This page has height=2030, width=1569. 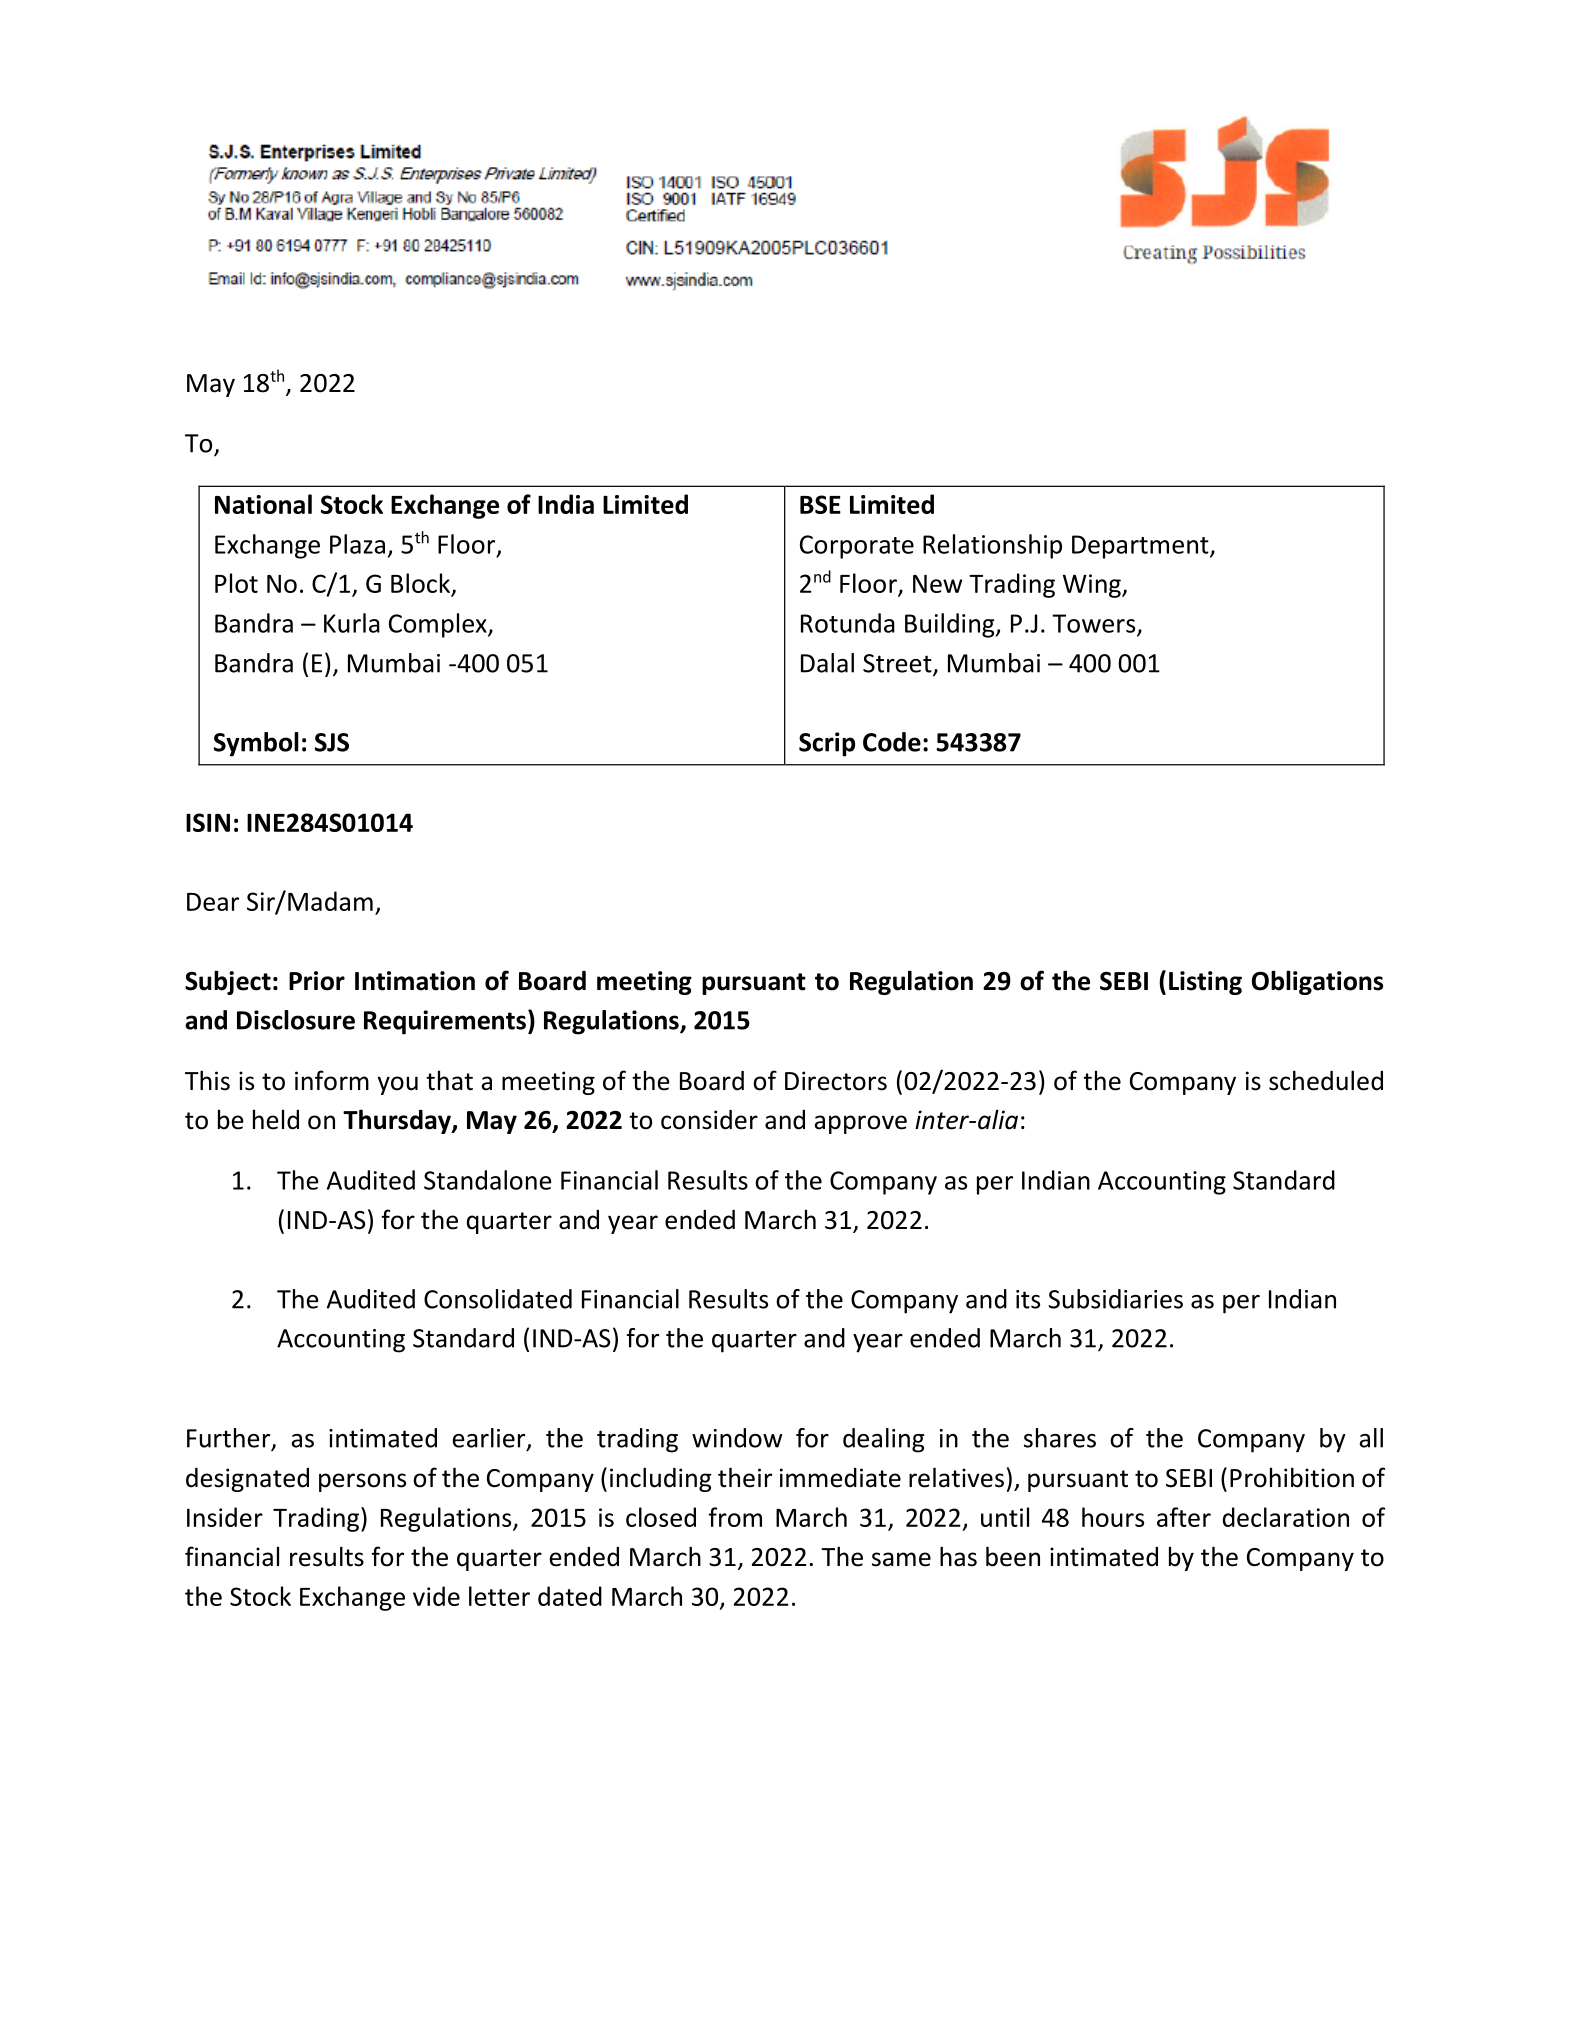 What do you see at coordinates (836, 1081) in the page?
I see `Directors` at bounding box center [836, 1081].
